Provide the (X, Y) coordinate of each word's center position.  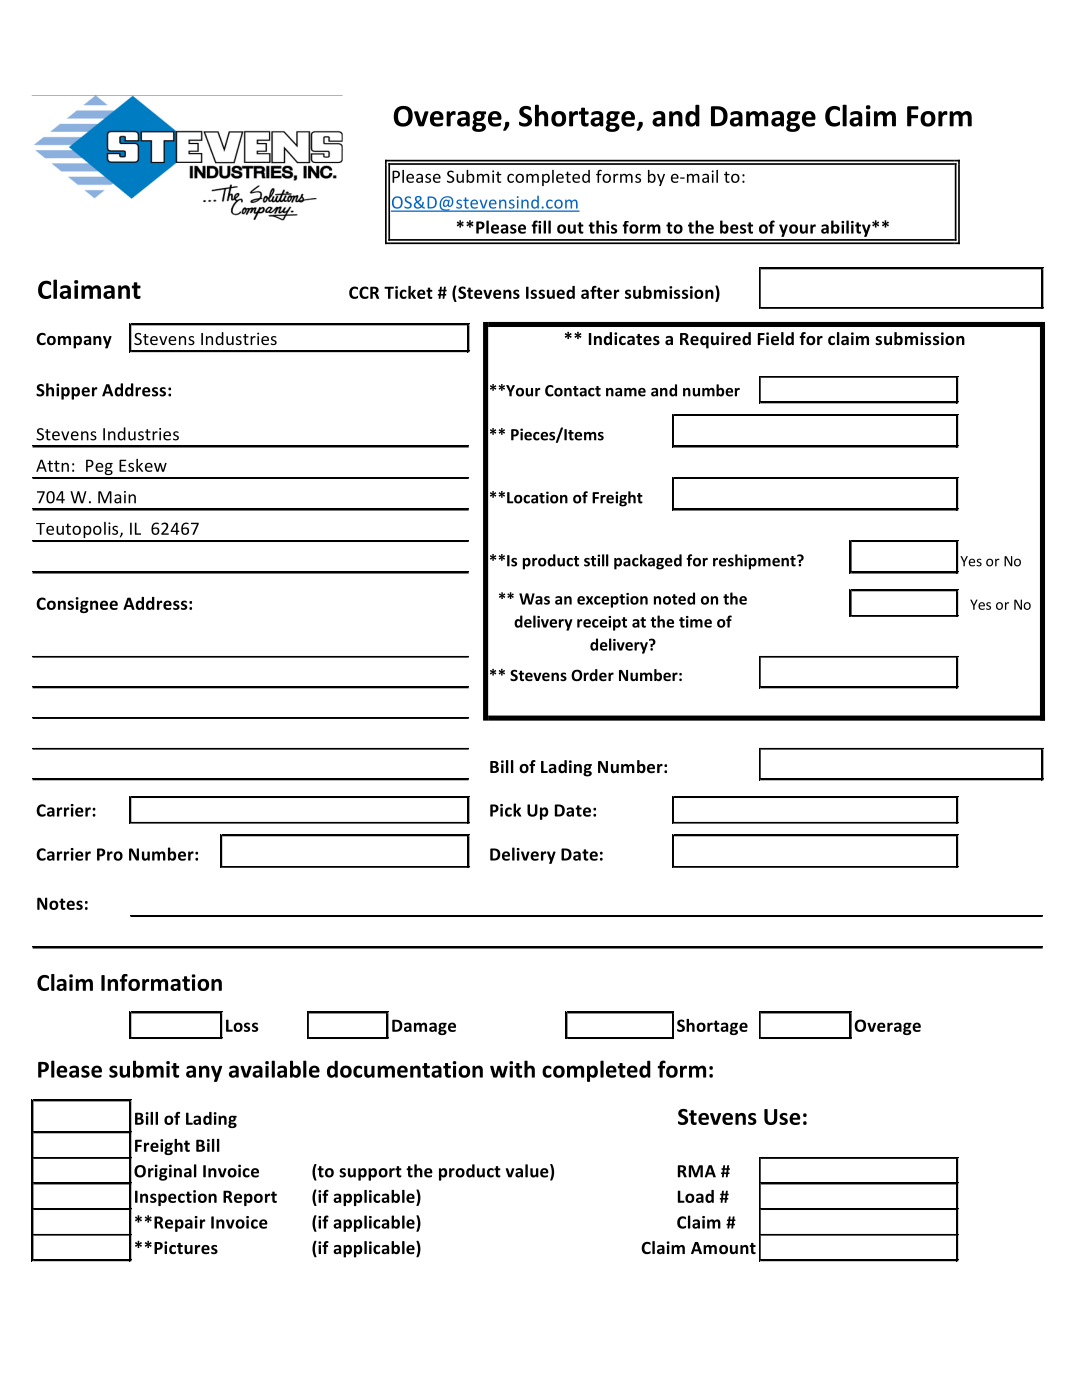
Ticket (408, 292)
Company (74, 341)
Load (696, 1196)
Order (592, 675)
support (370, 1173)
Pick (505, 810)
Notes (60, 903)
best (736, 227)
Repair (180, 1224)
